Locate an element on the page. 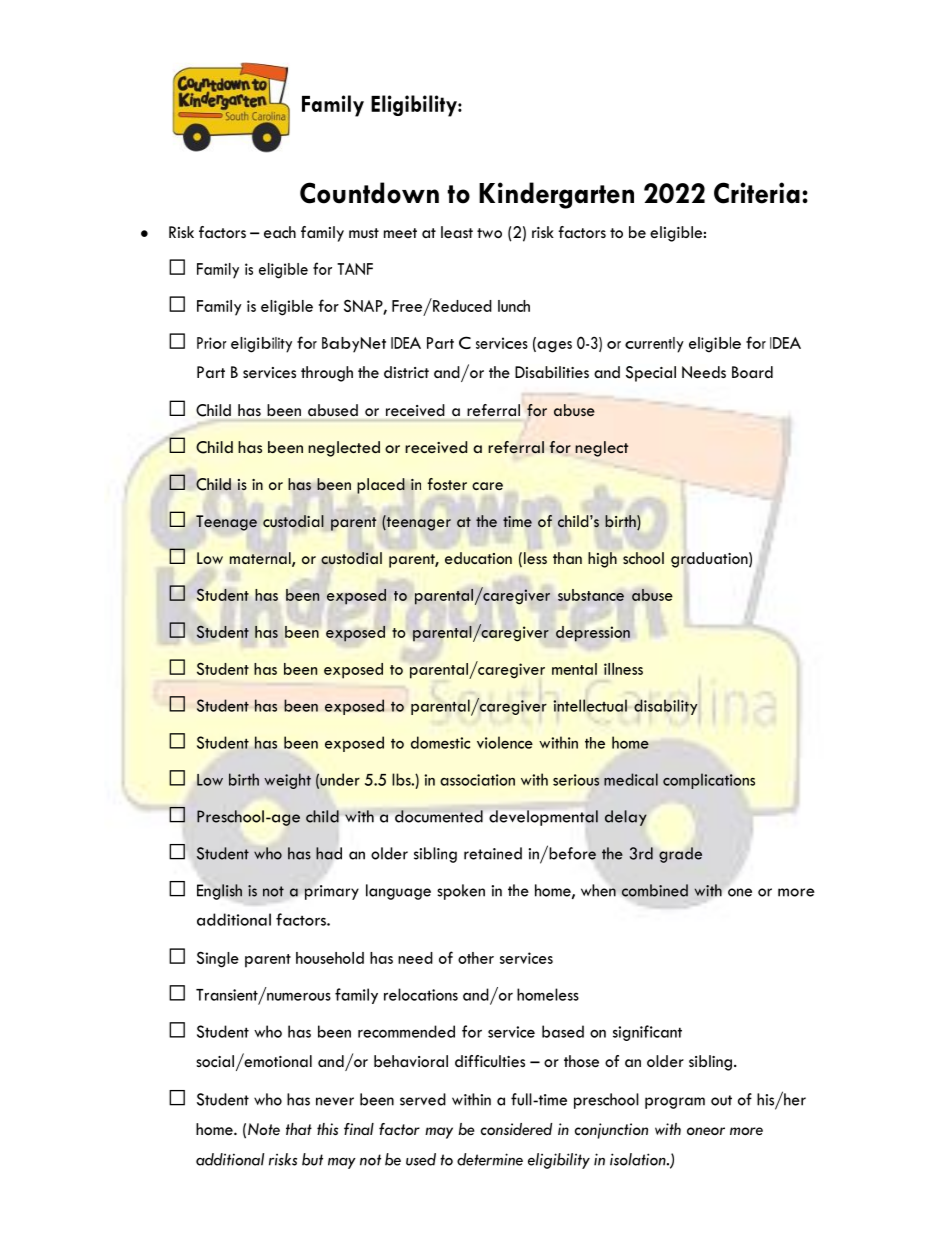  each is located at coordinates (280, 232).
